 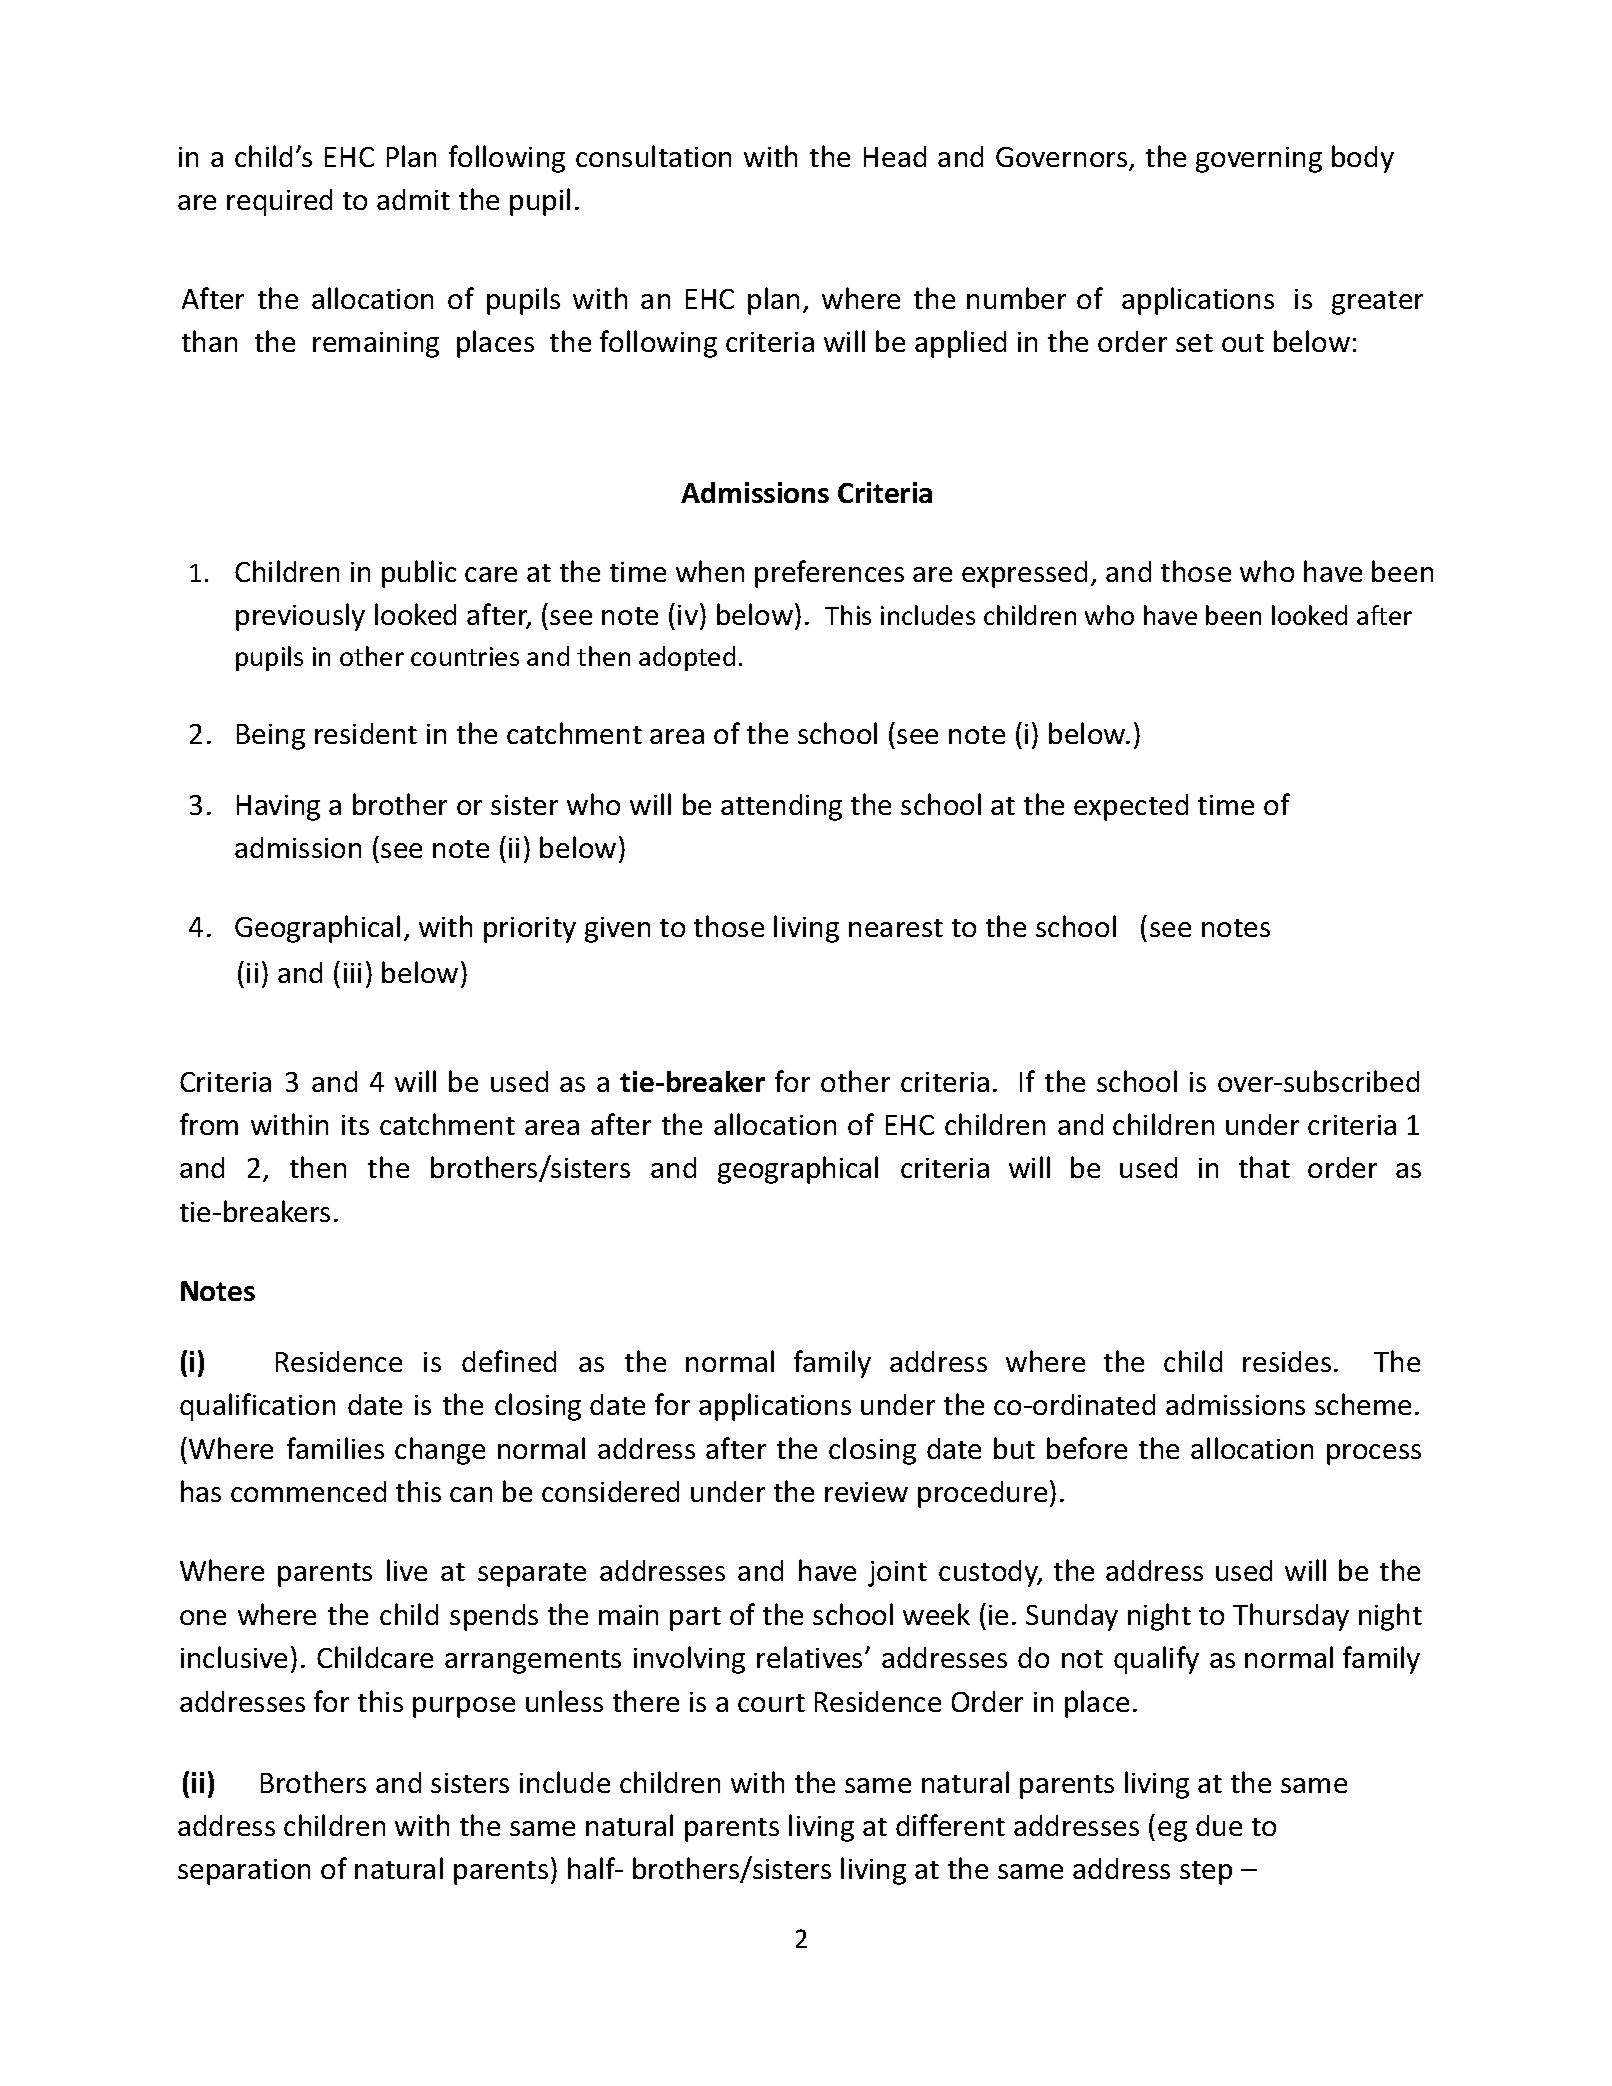 I want to click on expected, so click(x=1131, y=807).
